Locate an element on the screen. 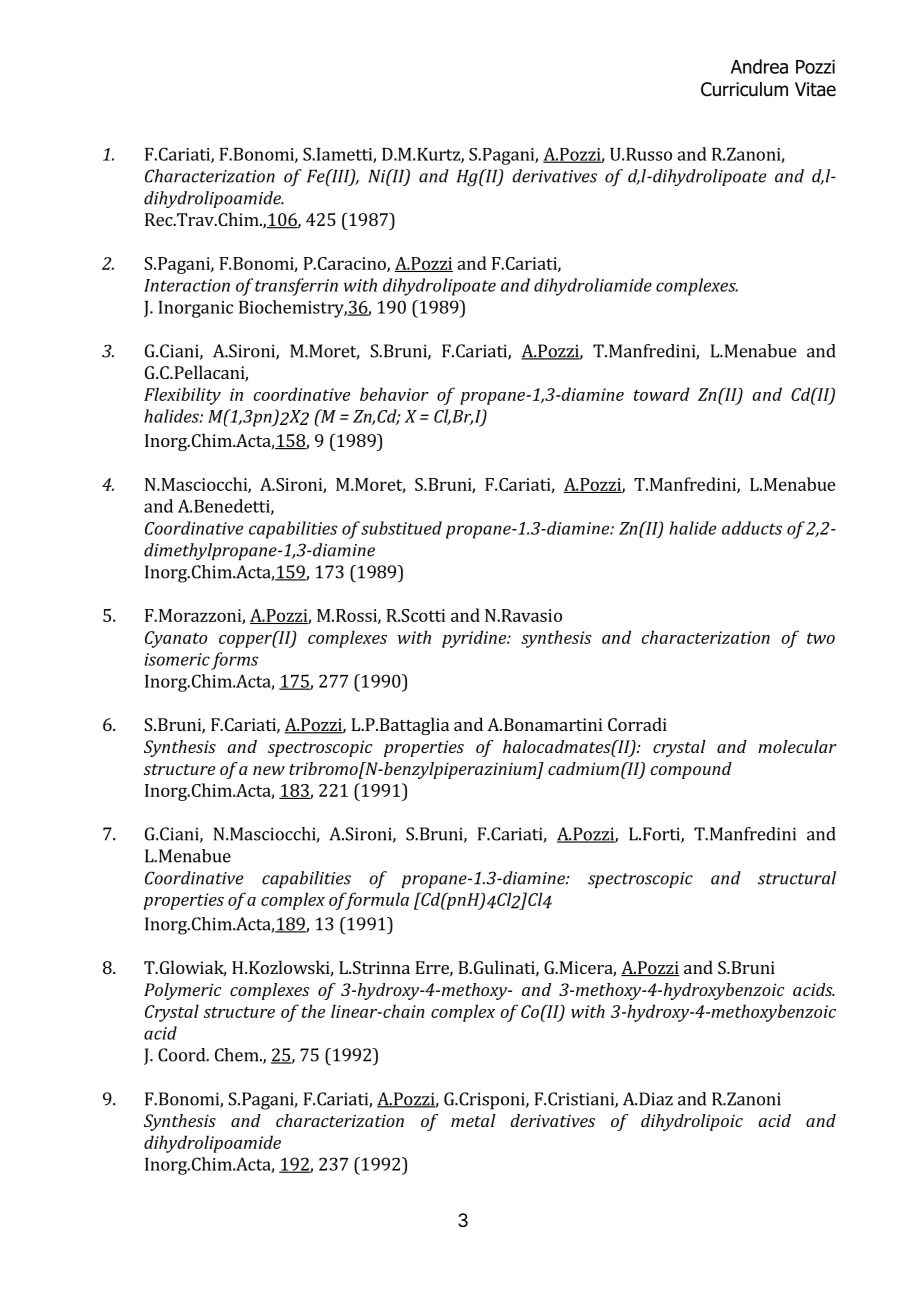 This screenshot has height=1308, width=924. adducts is located at coordinates (752, 528).
